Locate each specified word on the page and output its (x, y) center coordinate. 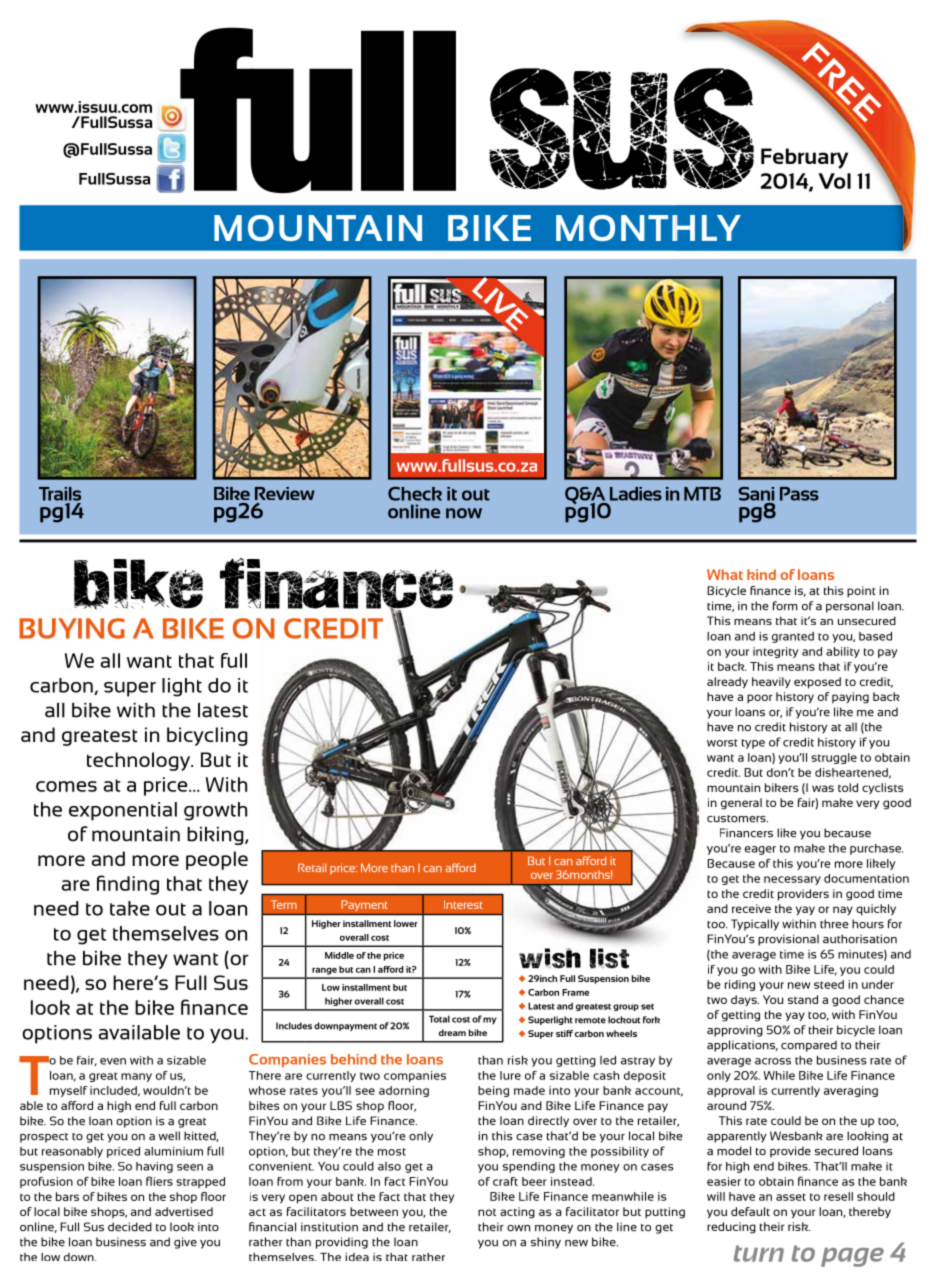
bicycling (207, 736)
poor (760, 699)
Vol (834, 181)
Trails (60, 494)
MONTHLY (648, 228)
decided (130, 1227)
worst (722, 743)
